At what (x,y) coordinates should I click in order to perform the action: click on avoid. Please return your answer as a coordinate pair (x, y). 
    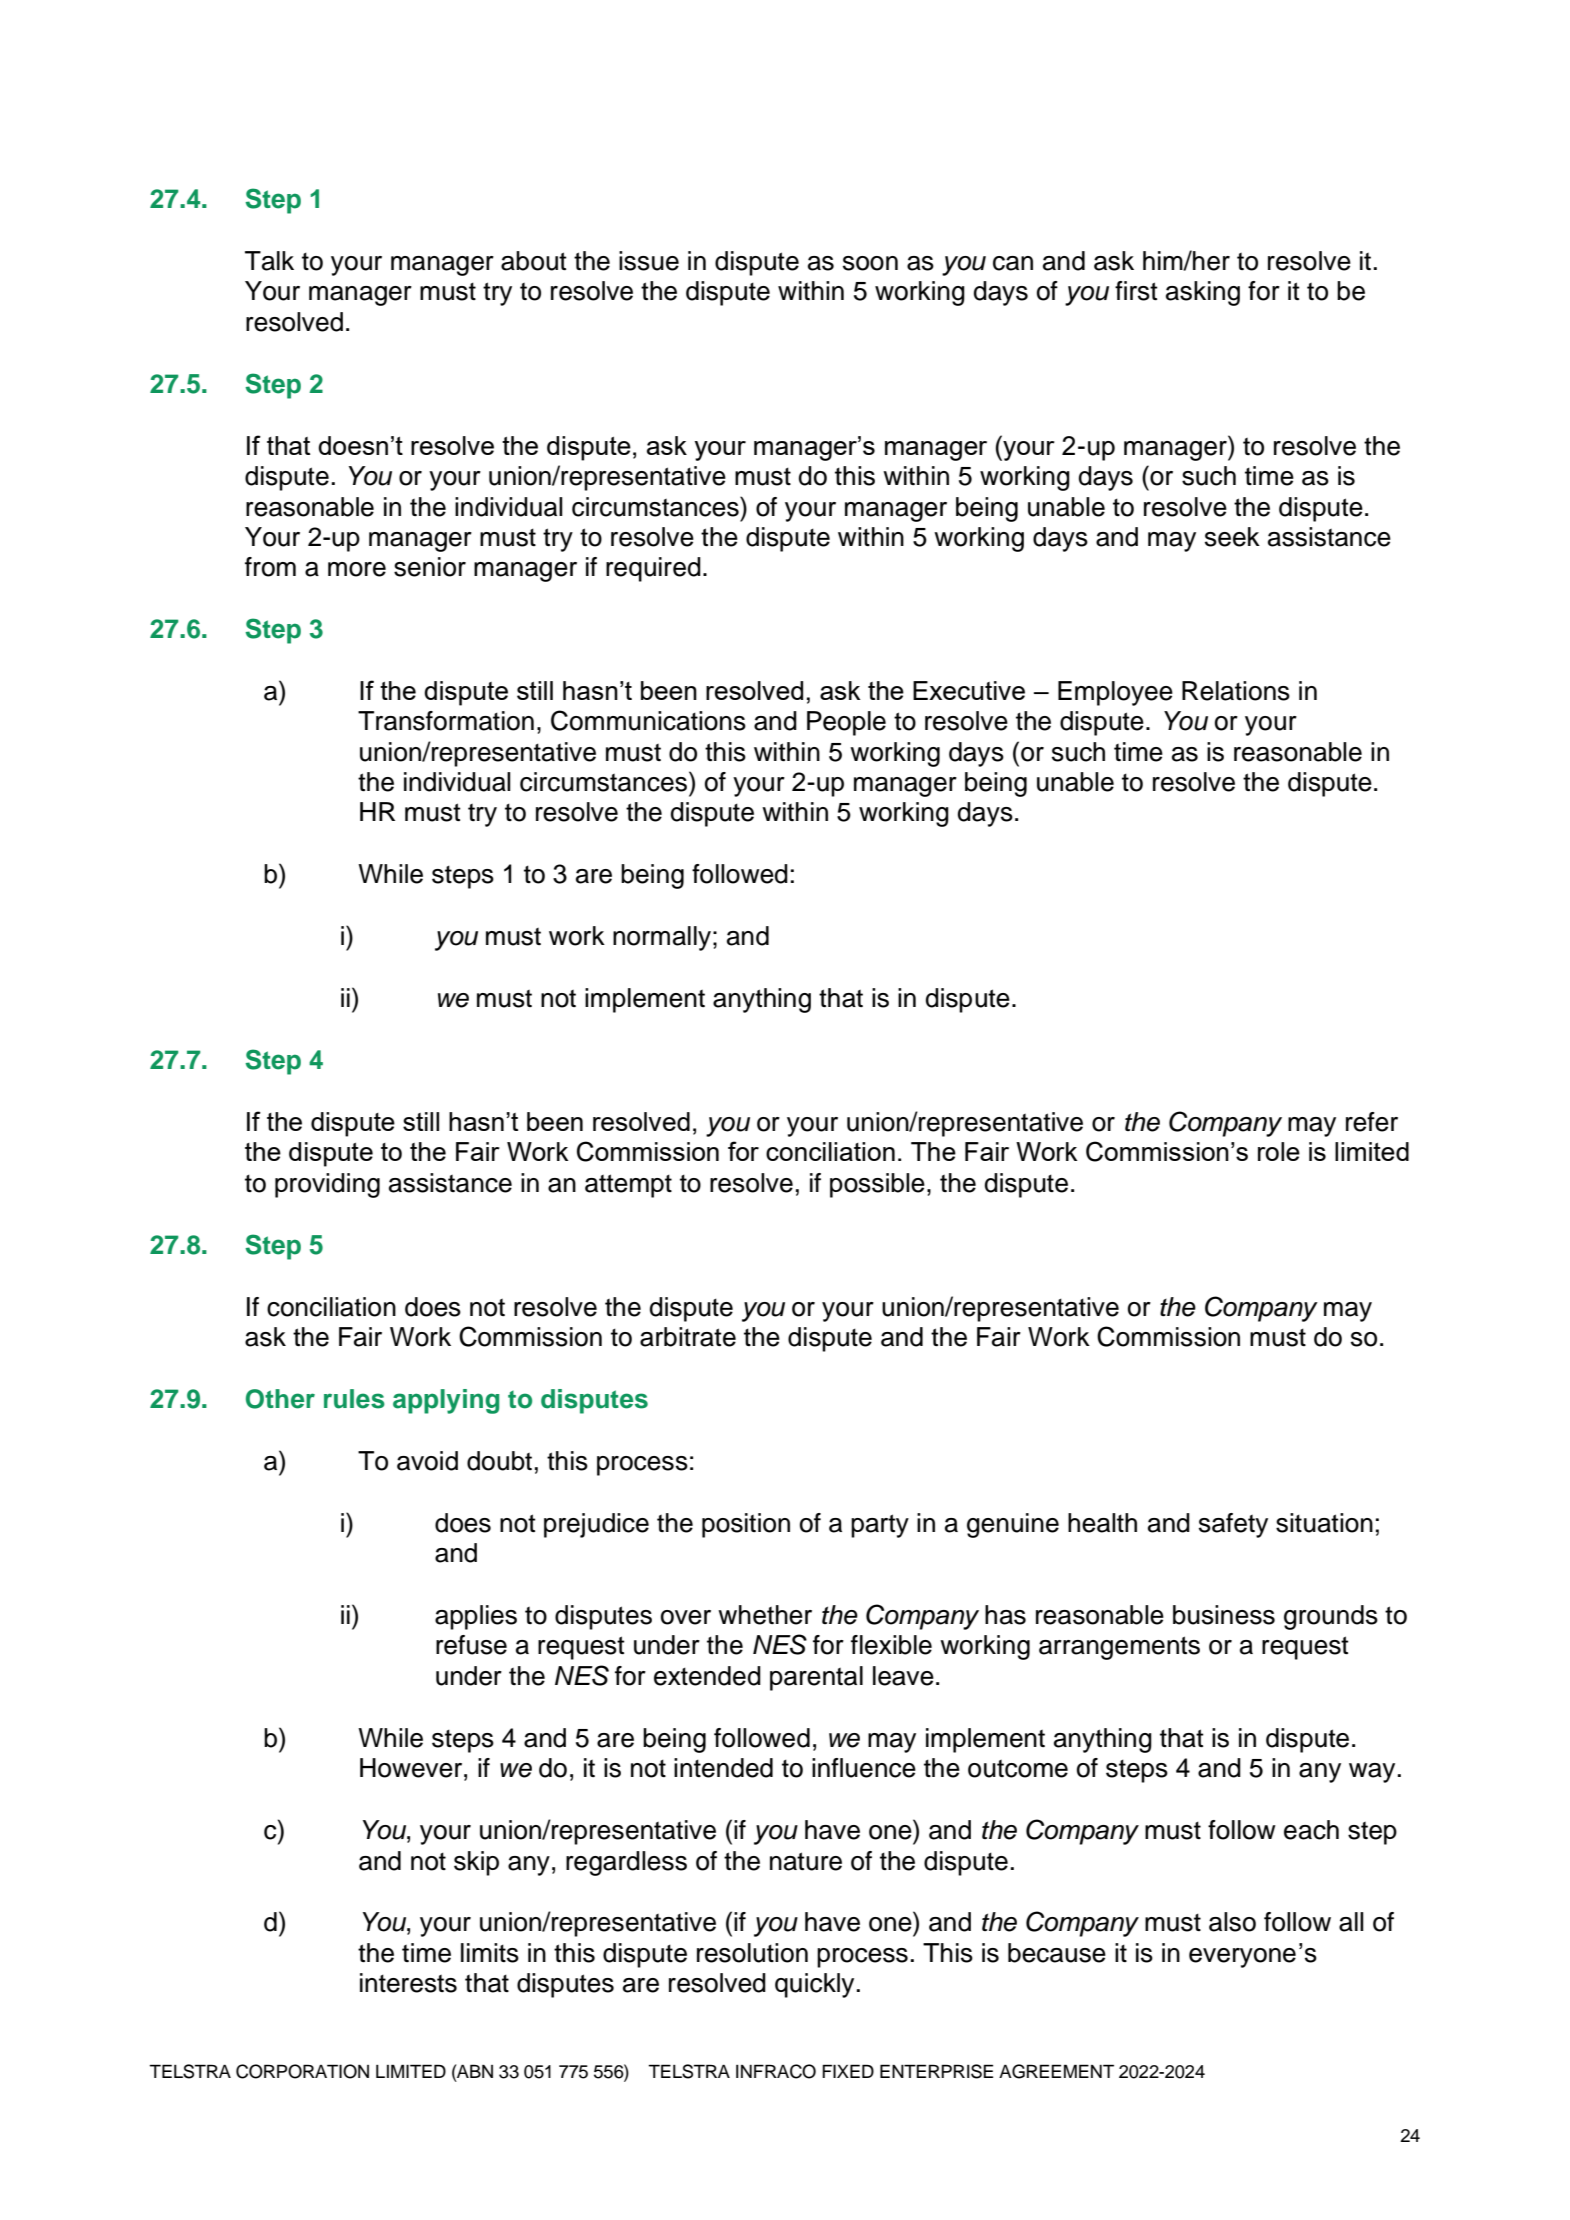
    Looking at the image, I should click on (427, 1461).
